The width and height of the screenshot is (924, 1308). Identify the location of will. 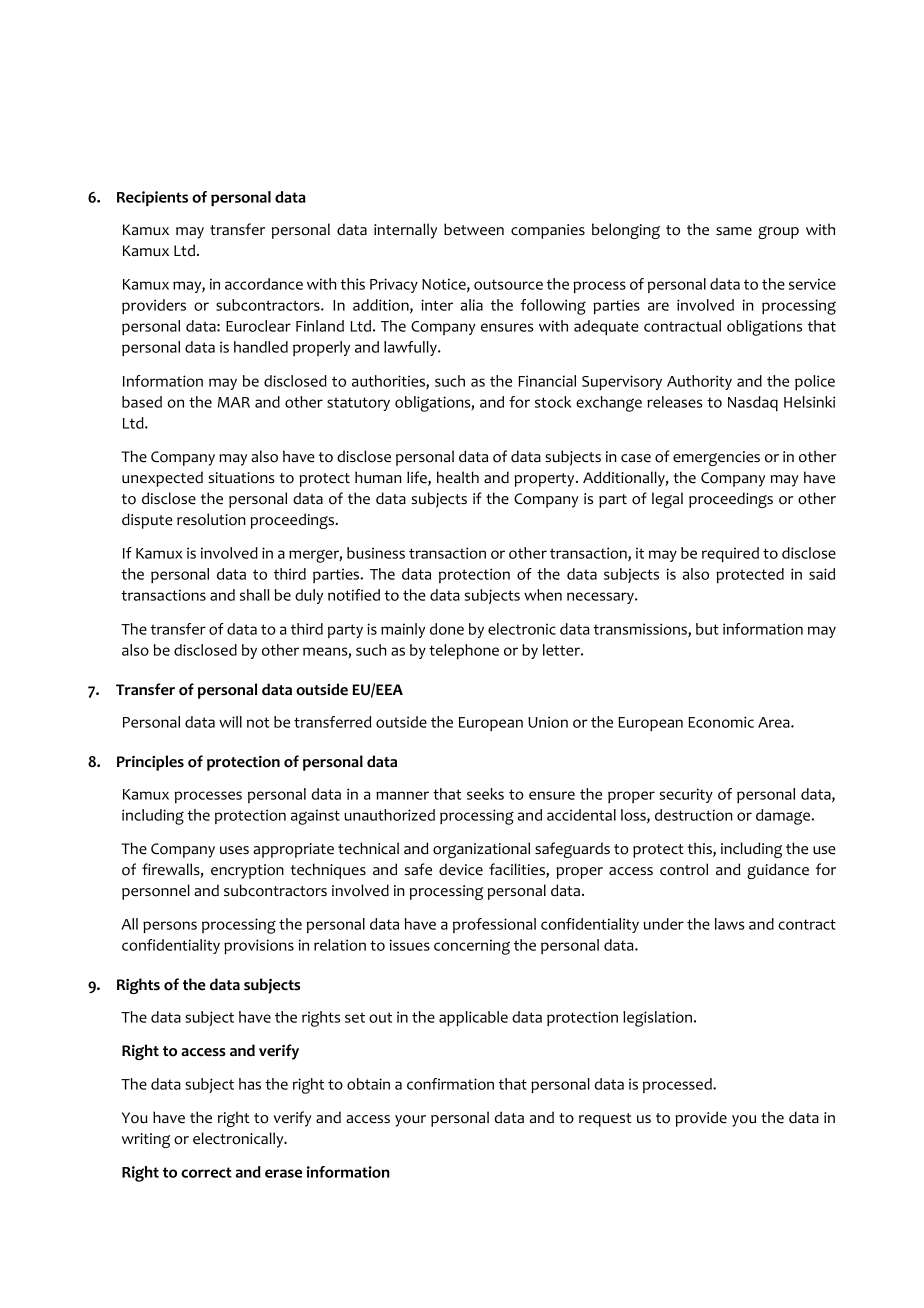
(230, 722).
